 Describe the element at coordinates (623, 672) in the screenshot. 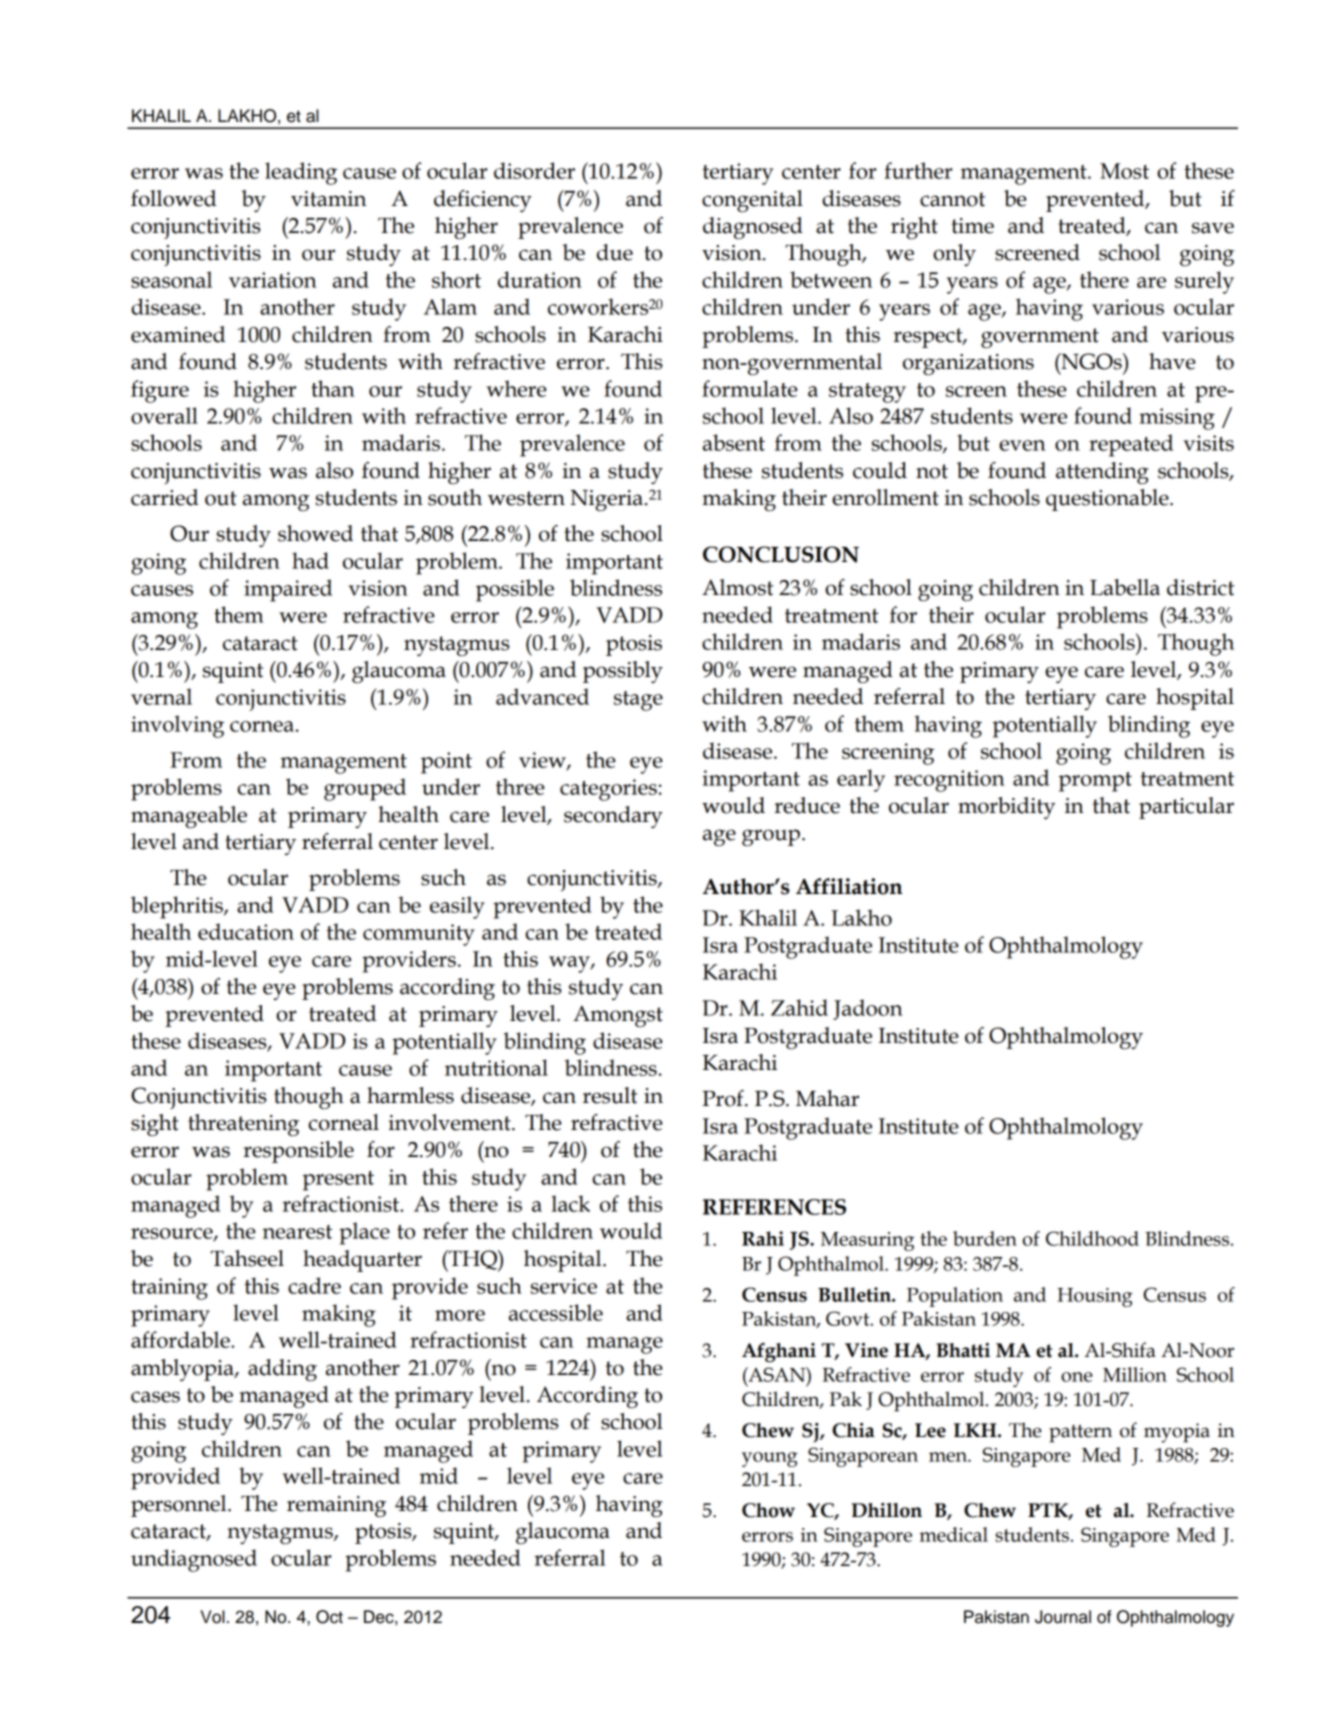

I see `possibly` at that location.
